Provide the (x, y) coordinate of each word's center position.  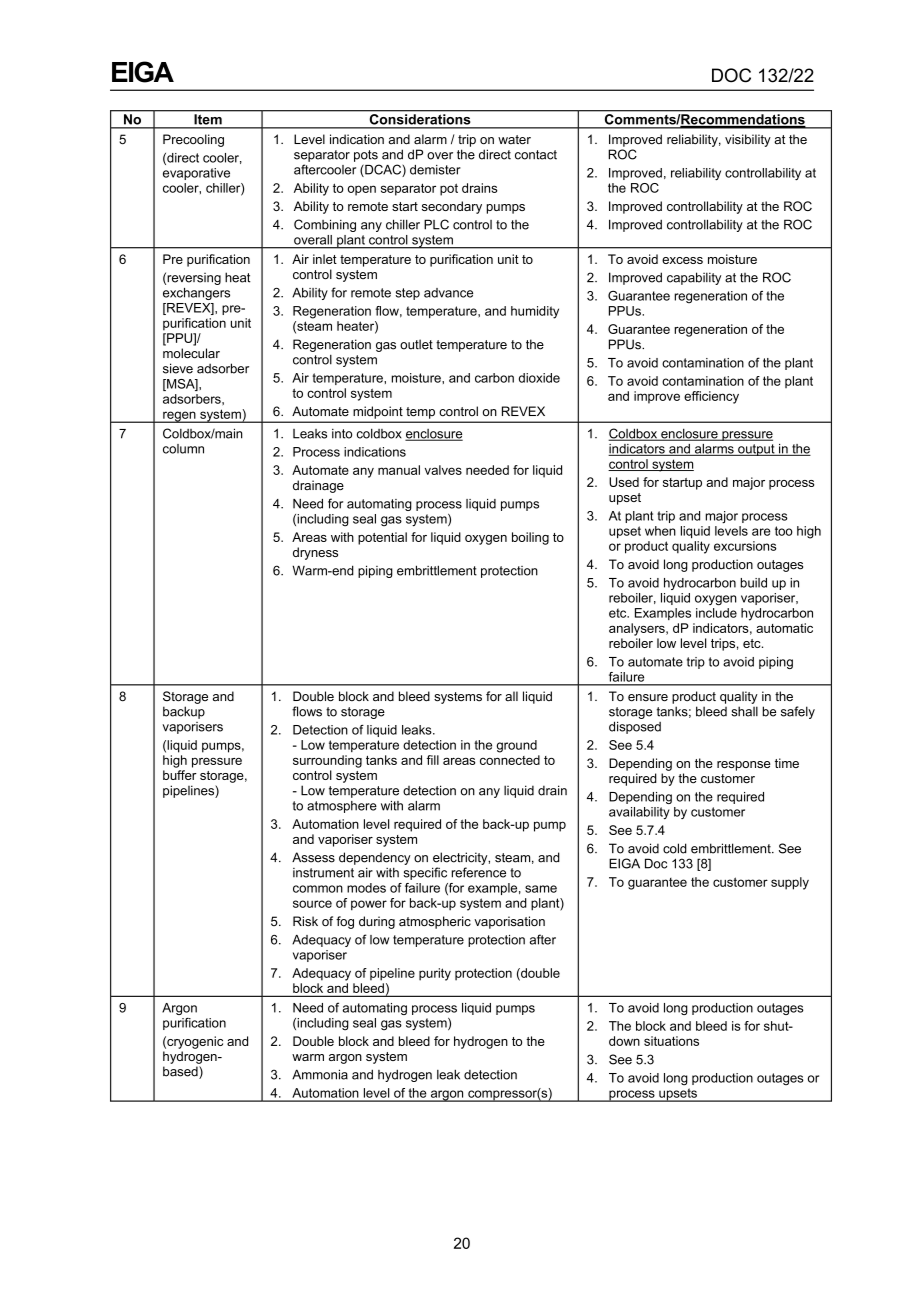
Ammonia (320, 1074)
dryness (315, 553)
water (514, 140)
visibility (748, 140)
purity (435, 974)
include (716, 613)
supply (790, 883)
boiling (530, 538)
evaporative (196, 174)
